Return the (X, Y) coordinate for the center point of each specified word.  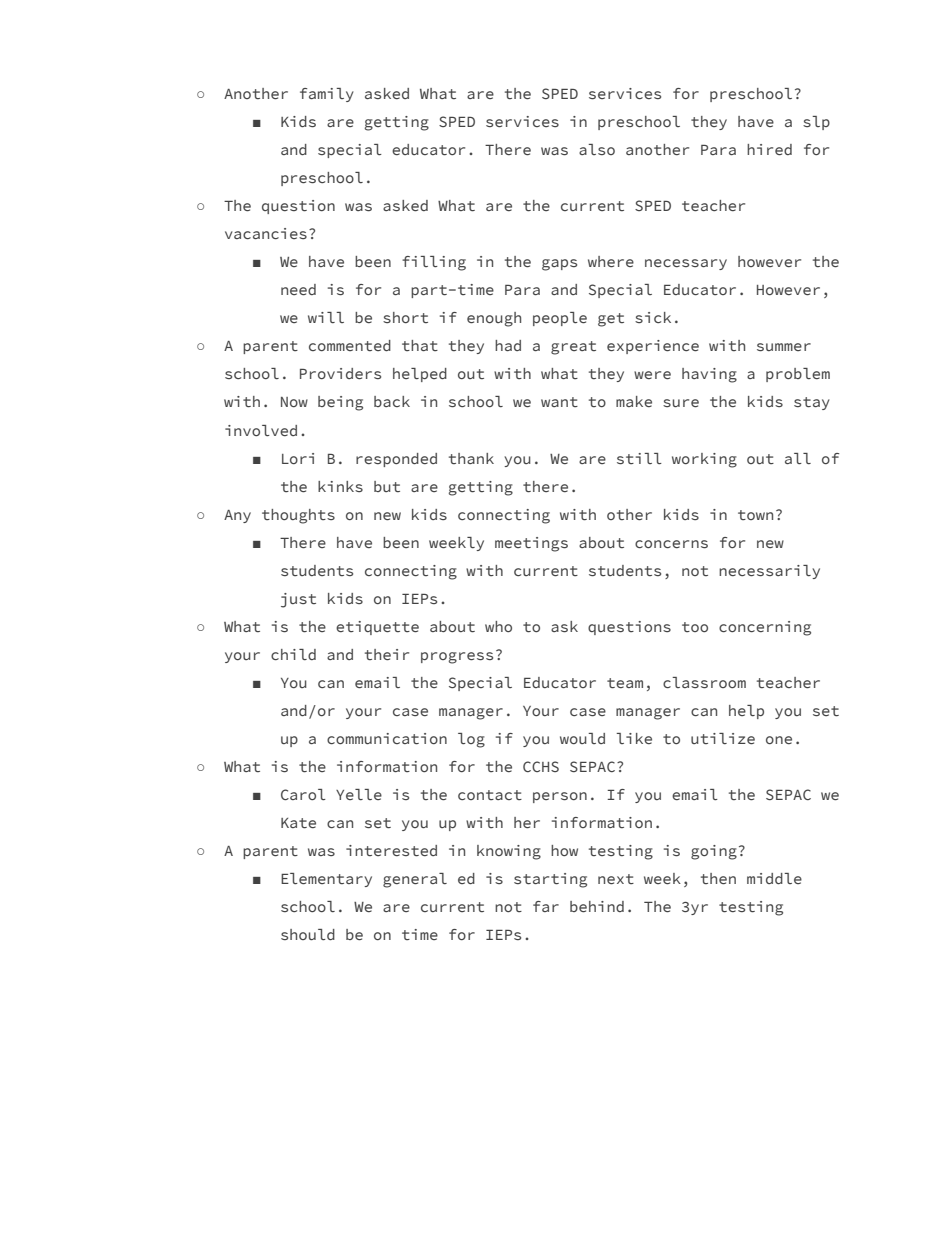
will (326, 317)
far (546, 906)
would (582, 738)
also (597, 149)
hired (769, 149)
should (308, 934)
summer (784, 347)
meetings (531, 544)
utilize (723, 738)
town (755, 515)
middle (774, 878)
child (293, 654)
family (327, 95)
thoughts (298, 516)
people (560, 319)
